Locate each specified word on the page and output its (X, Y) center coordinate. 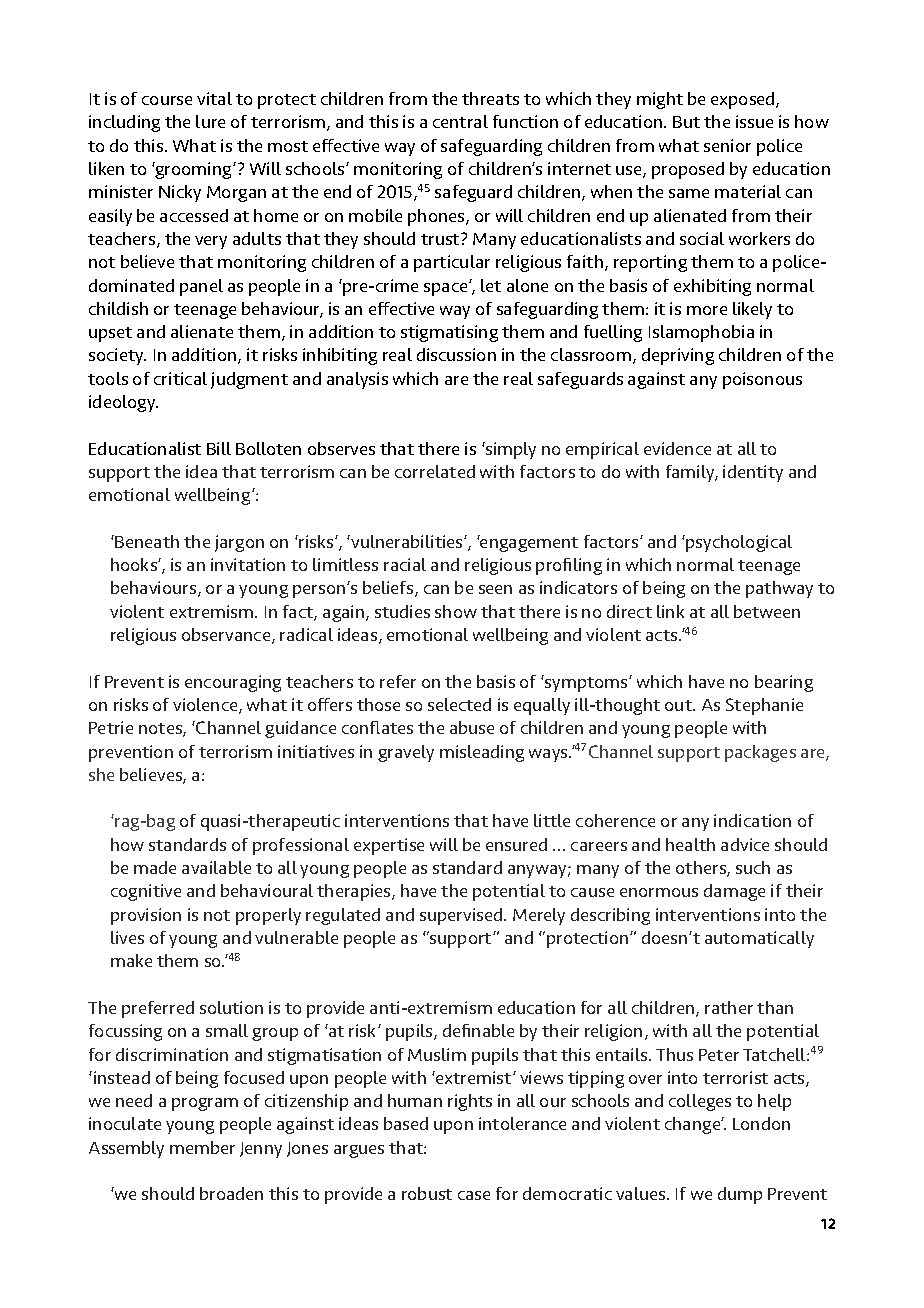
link (670, 611)
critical (180, 378)
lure (210, 121)
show (456, 611)
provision (146, 916)
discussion (456, 354)
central (460, 121)
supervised (462, 916)
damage (734, 892)
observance (227, 636)
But (686, 122)
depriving (678, 356)
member (202, 1147)
